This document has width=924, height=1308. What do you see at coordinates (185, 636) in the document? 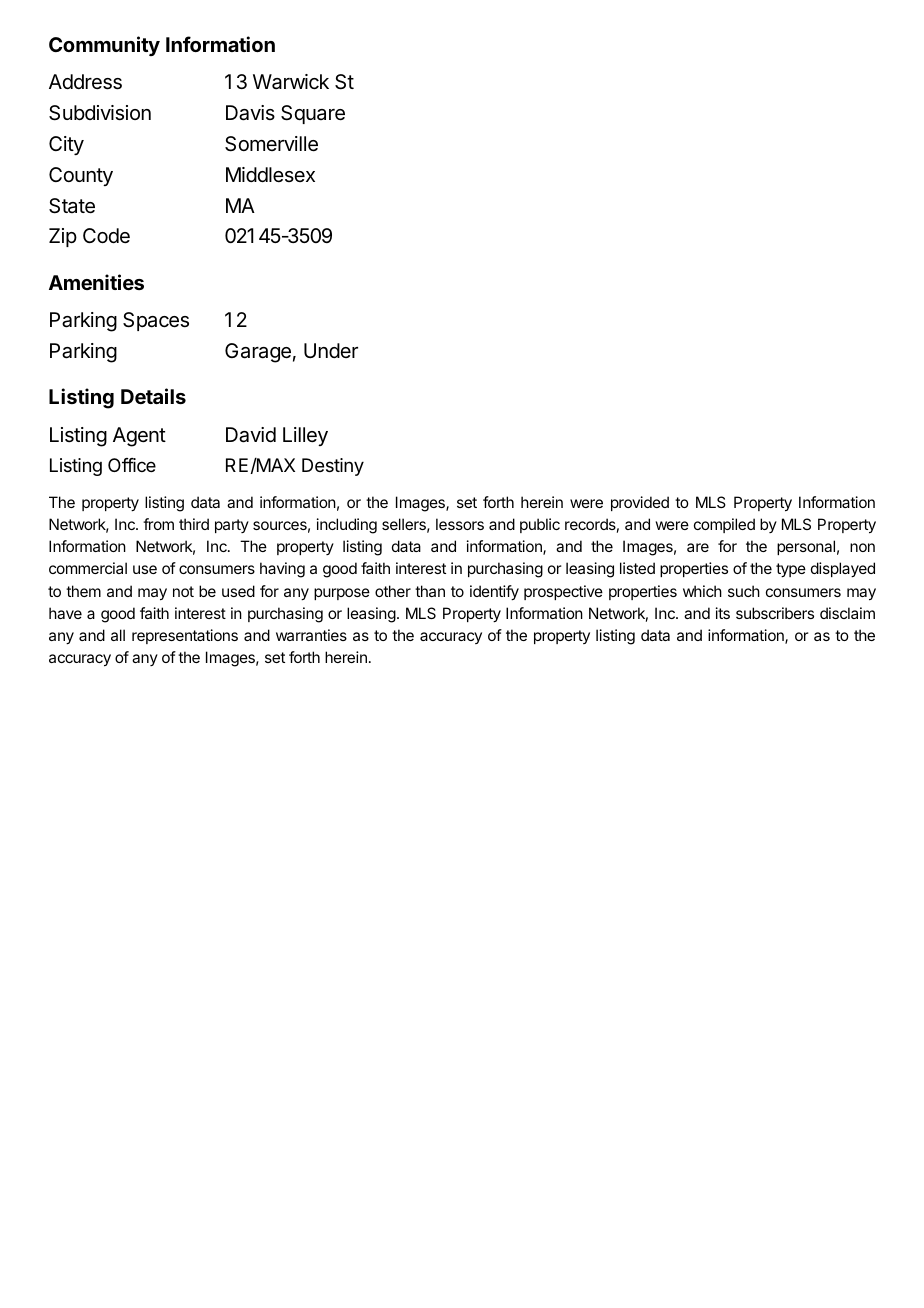
I see `representations` at bounding box center [185, 636].
